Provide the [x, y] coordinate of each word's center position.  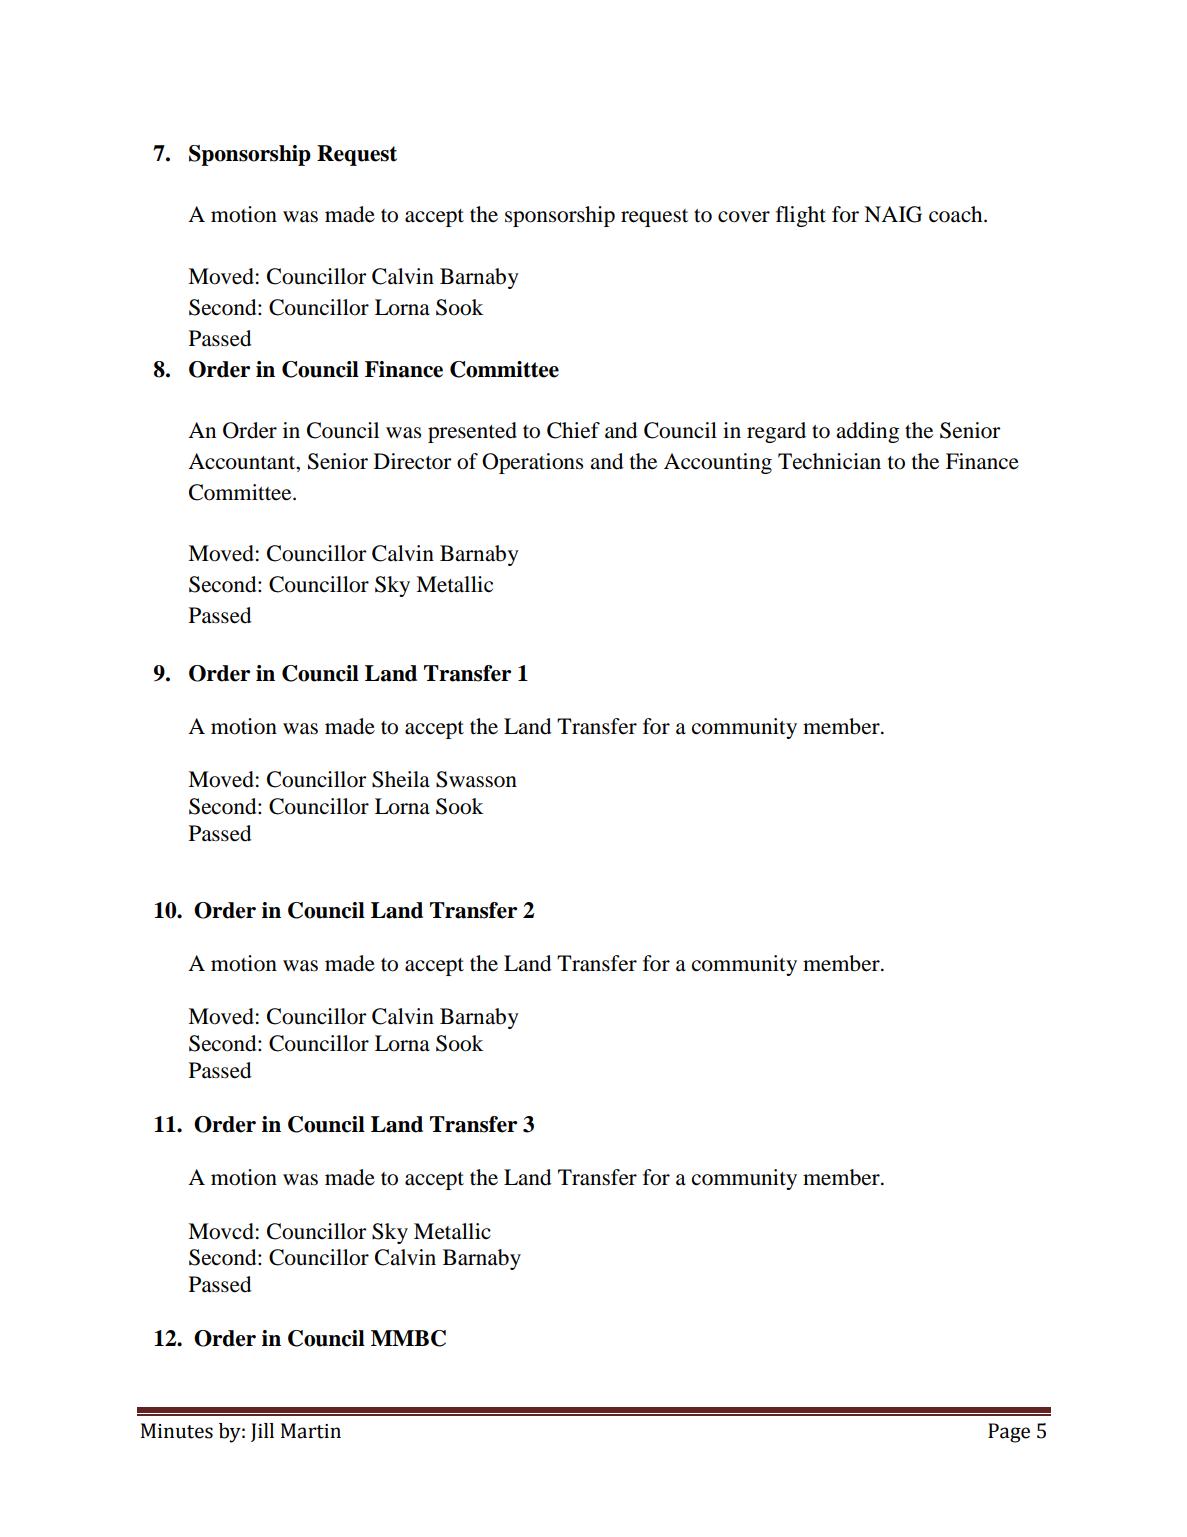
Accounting [718, 463]
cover [744, 217]
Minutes [177, 1431]
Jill [262, 1432]
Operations [532, 463]
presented [472, 432]
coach [957, 214]
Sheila [401, 779]
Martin [311, 1431]
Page [1009, 1433]
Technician [829, 461]
